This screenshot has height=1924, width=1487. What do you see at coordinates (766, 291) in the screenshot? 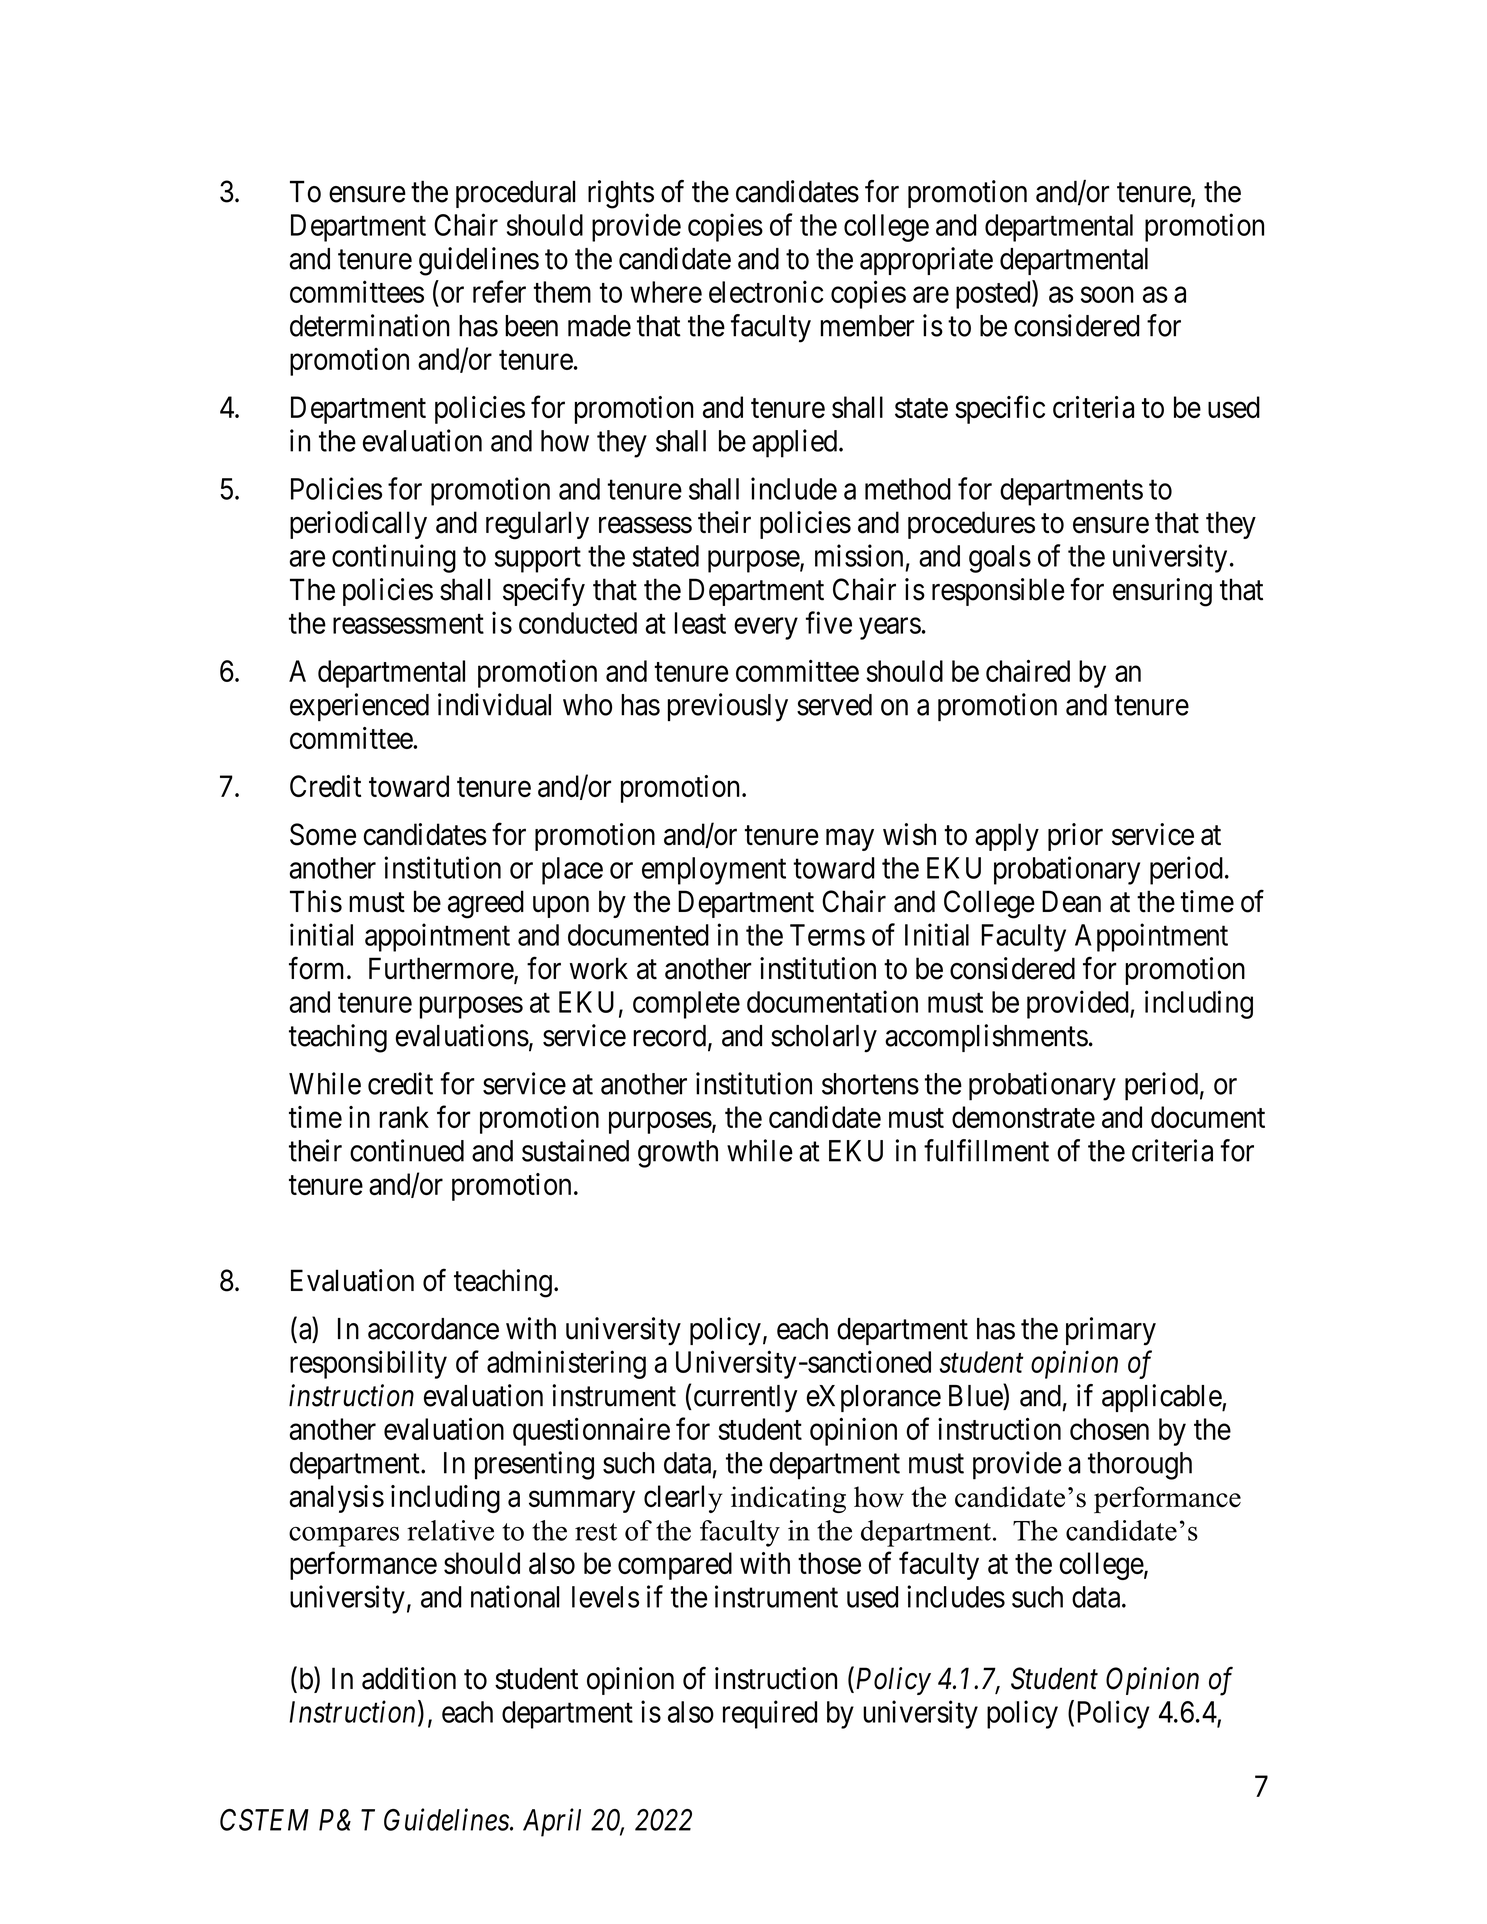
I see `electronic` at bounding box center [766, 291].
